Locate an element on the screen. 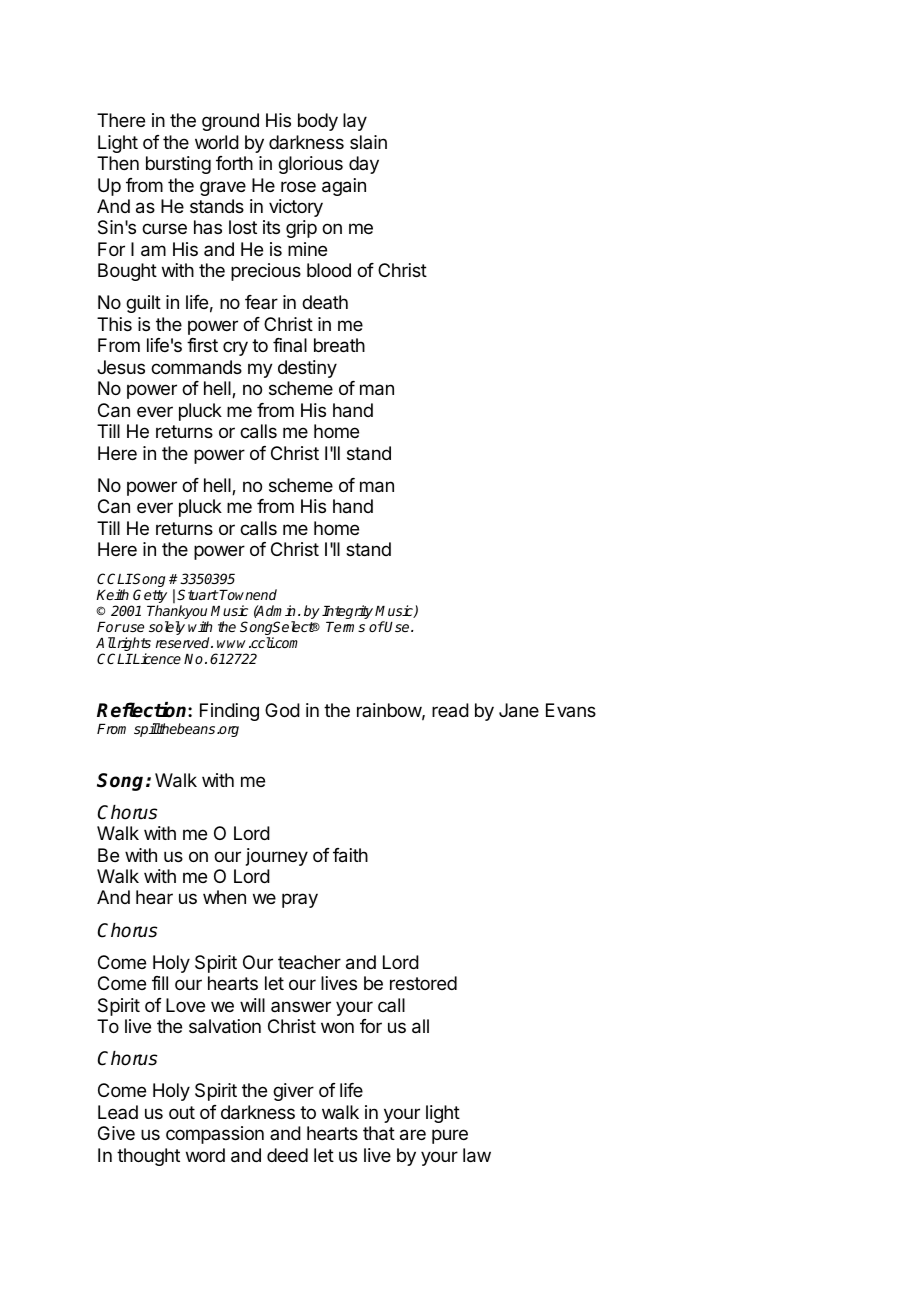 This screenshot has height=1308, width=924. out is located at coordinates (182, 1112).
